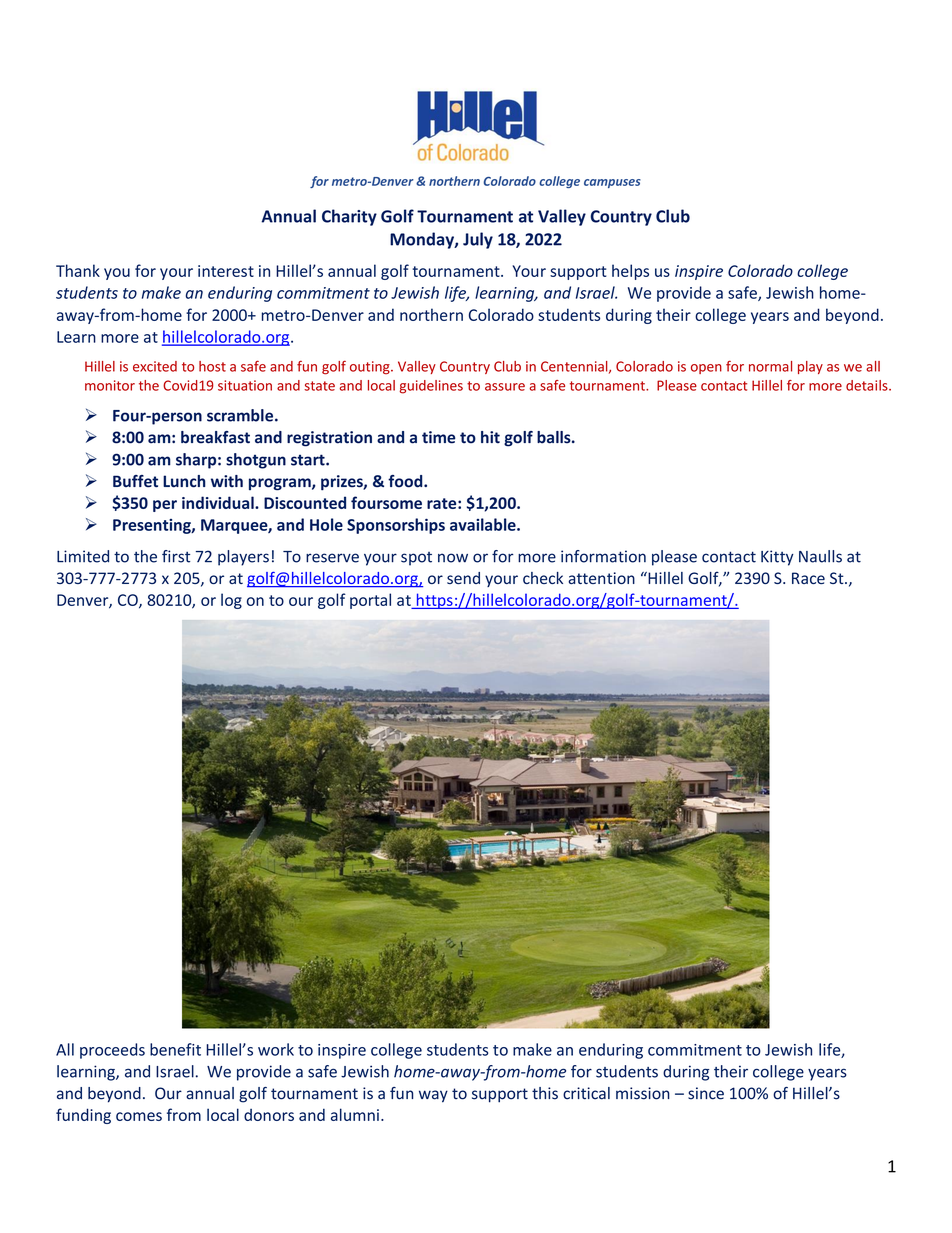 The image size is (952, 1233). I want to click on campuses, so click(612, 183).
